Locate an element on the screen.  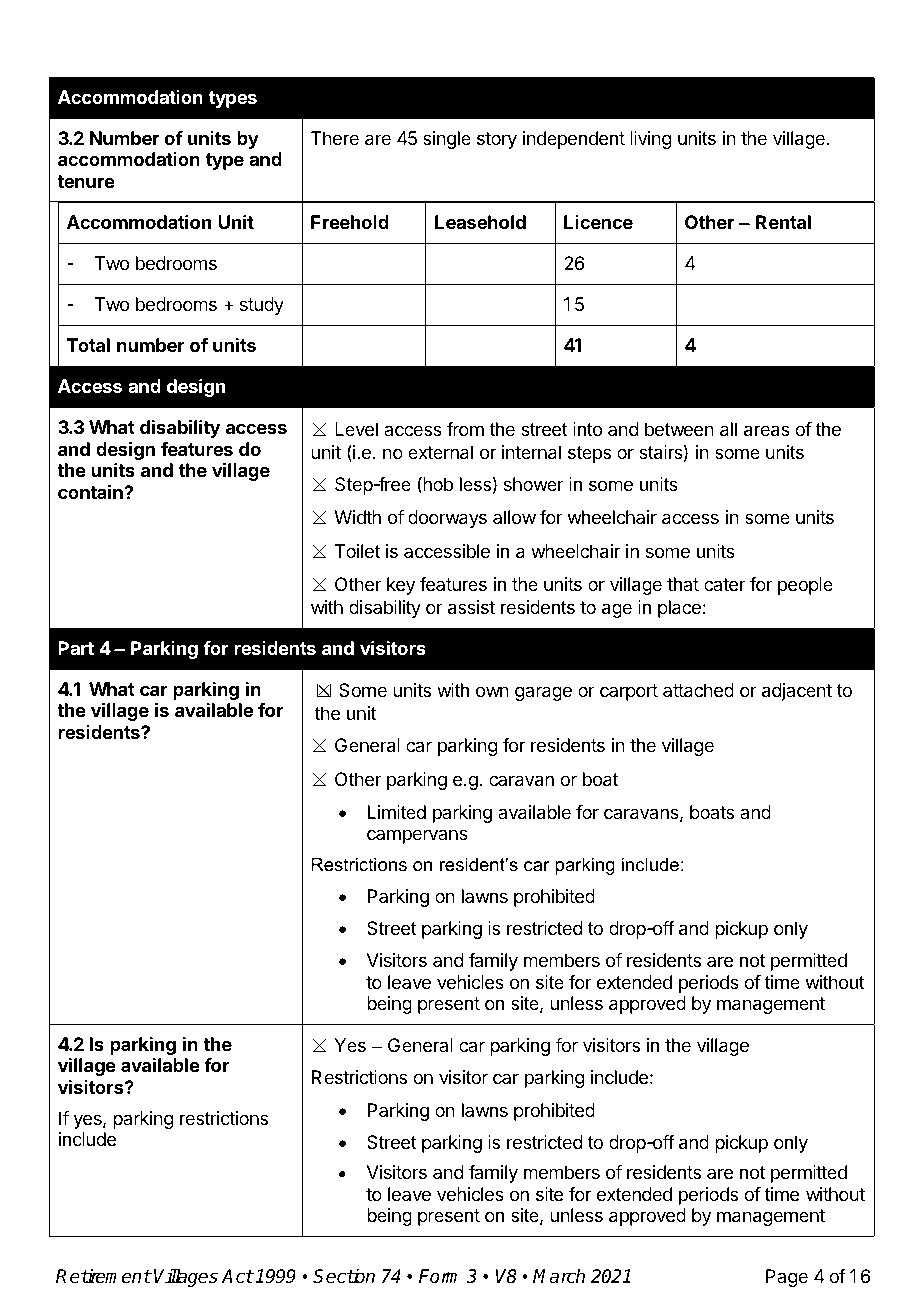
attached is located at coordinates (698, 690).
